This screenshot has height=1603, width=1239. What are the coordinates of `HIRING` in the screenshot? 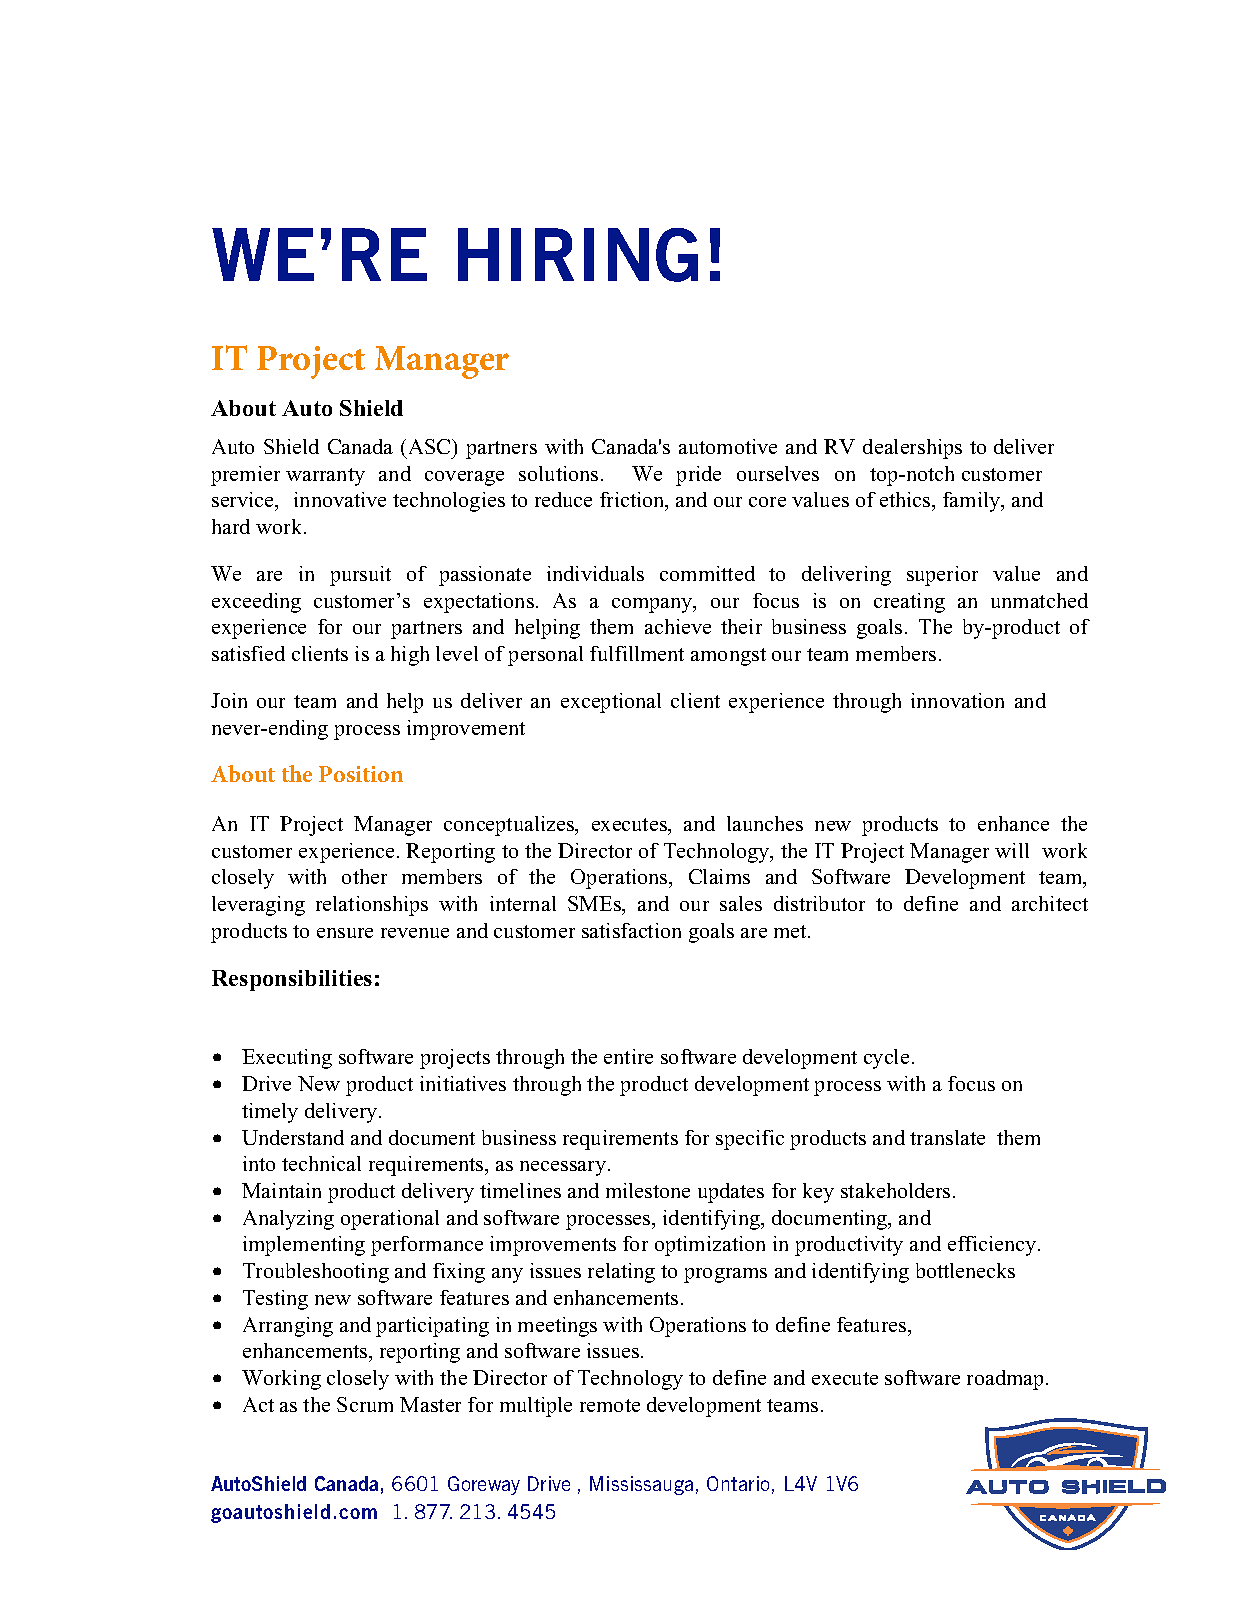 It's located at (578, 255).
